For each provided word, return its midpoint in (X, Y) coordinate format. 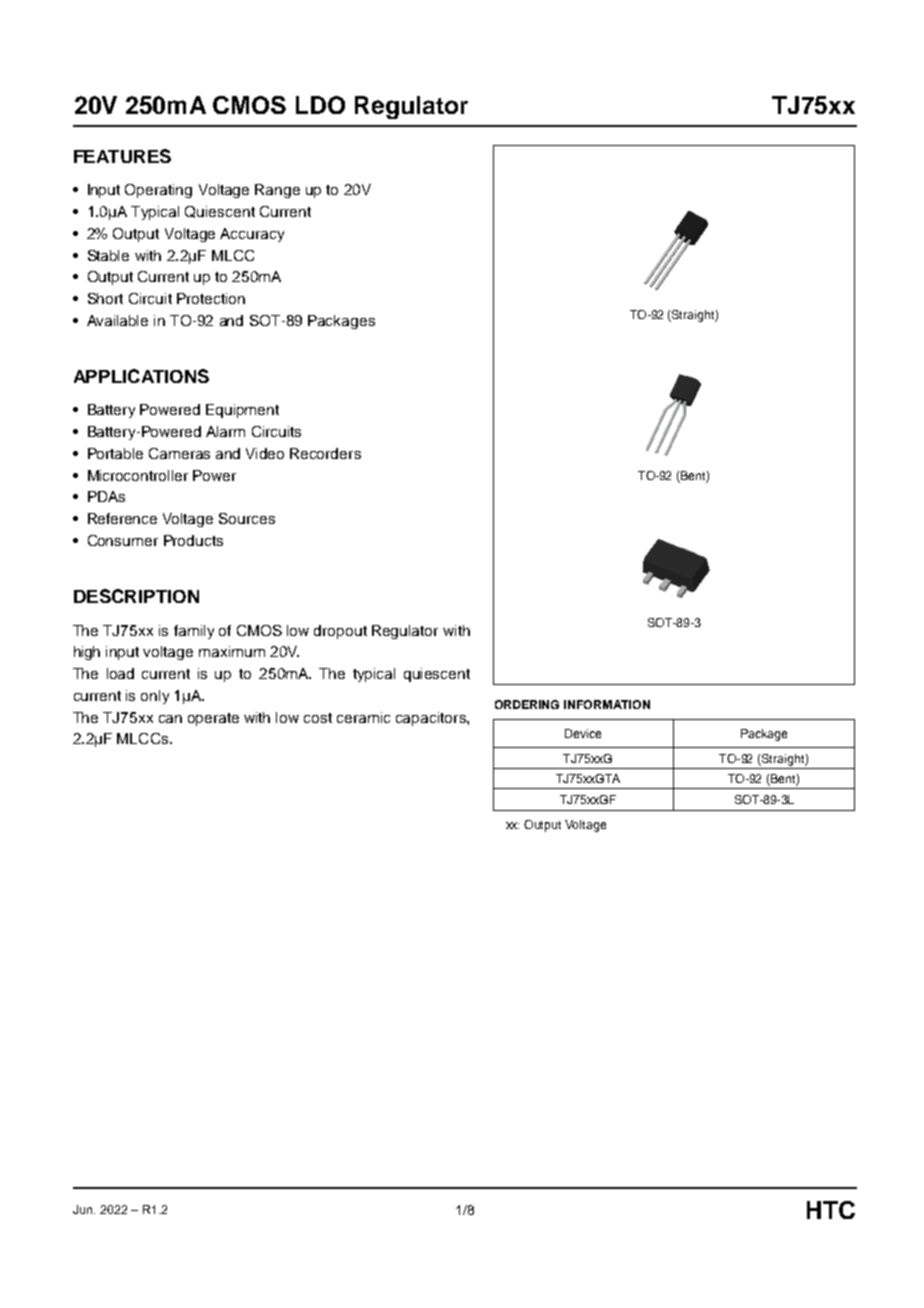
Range (277, 191)
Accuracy (252, 235)
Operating (158, 191)
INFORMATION (607, 704)
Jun (84, 1209)
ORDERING (527, 704)
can (170, 719)
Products (193, 540)
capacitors (432, 719)
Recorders (325, 453)
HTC (831, 1210)
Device (583, 733)
